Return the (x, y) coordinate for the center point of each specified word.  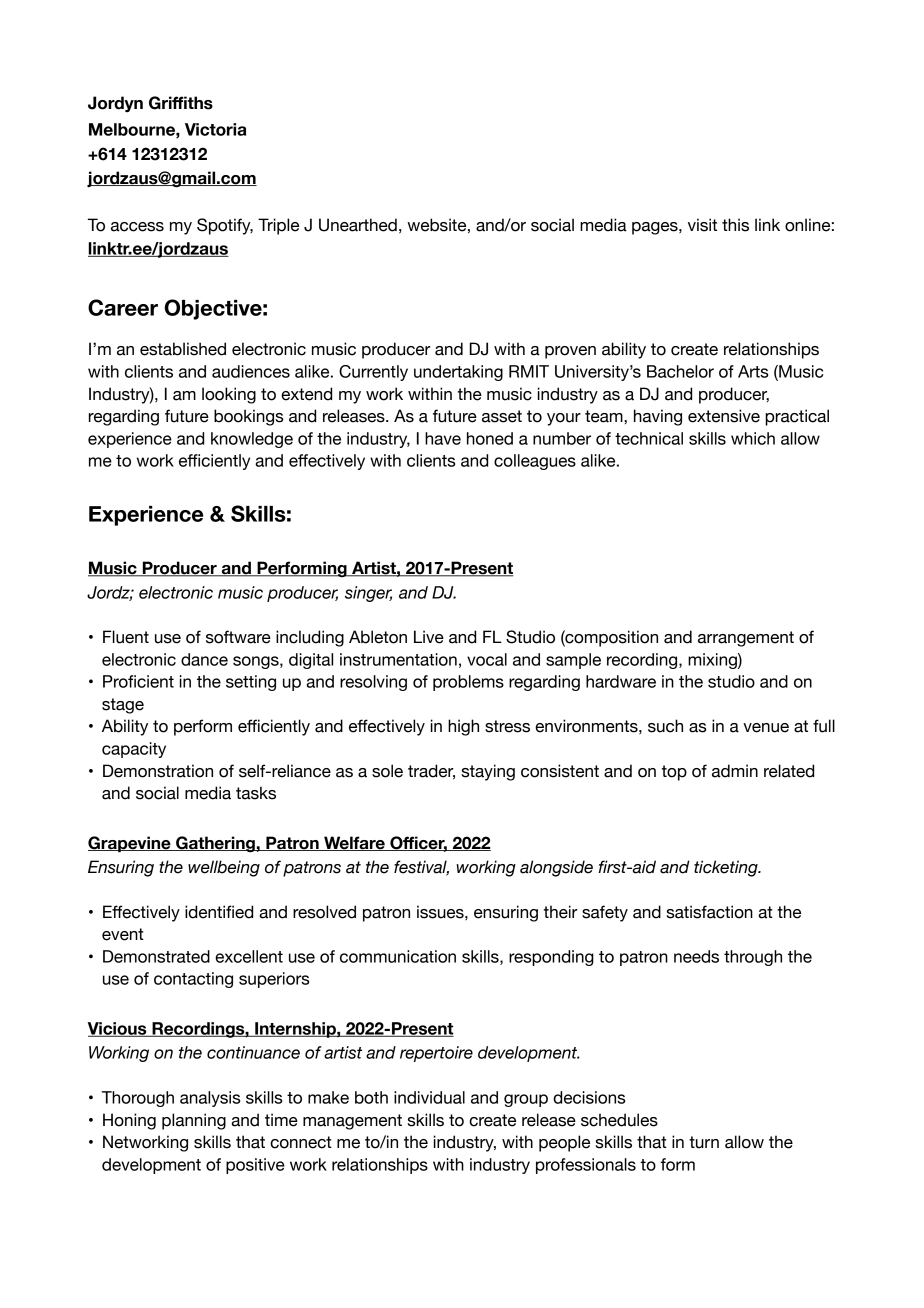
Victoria (215, 129)
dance (204, 659)
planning (194, 1121)
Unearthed (358, 225)
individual (429, 1097)
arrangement (746, 639)
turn (704, 1142)
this (735, 225)
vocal (487, 659)
